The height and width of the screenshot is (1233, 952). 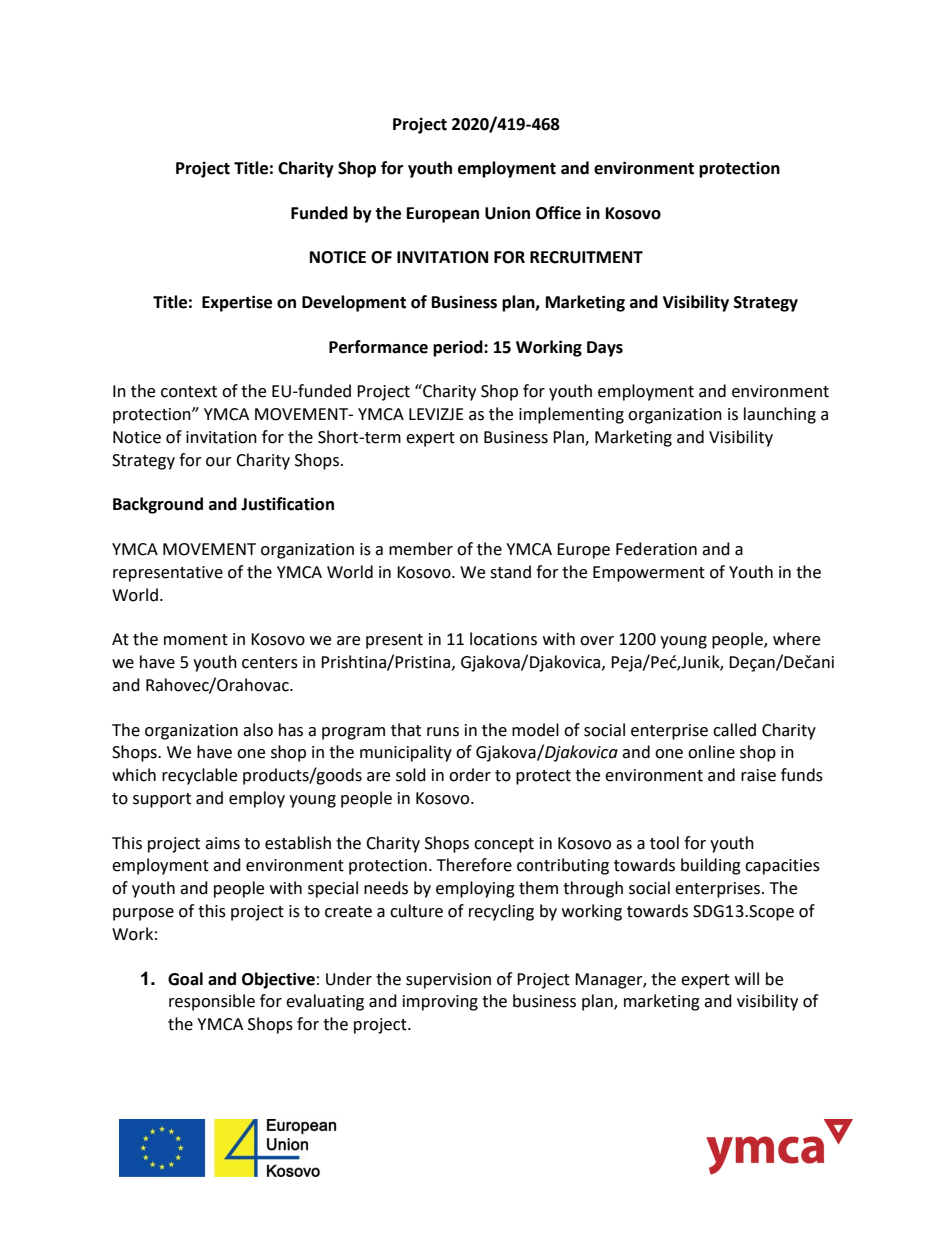 What do you see at coordinates (503, 639) in the screenshot?
I see `locations` at bounding box center [503, 639].
